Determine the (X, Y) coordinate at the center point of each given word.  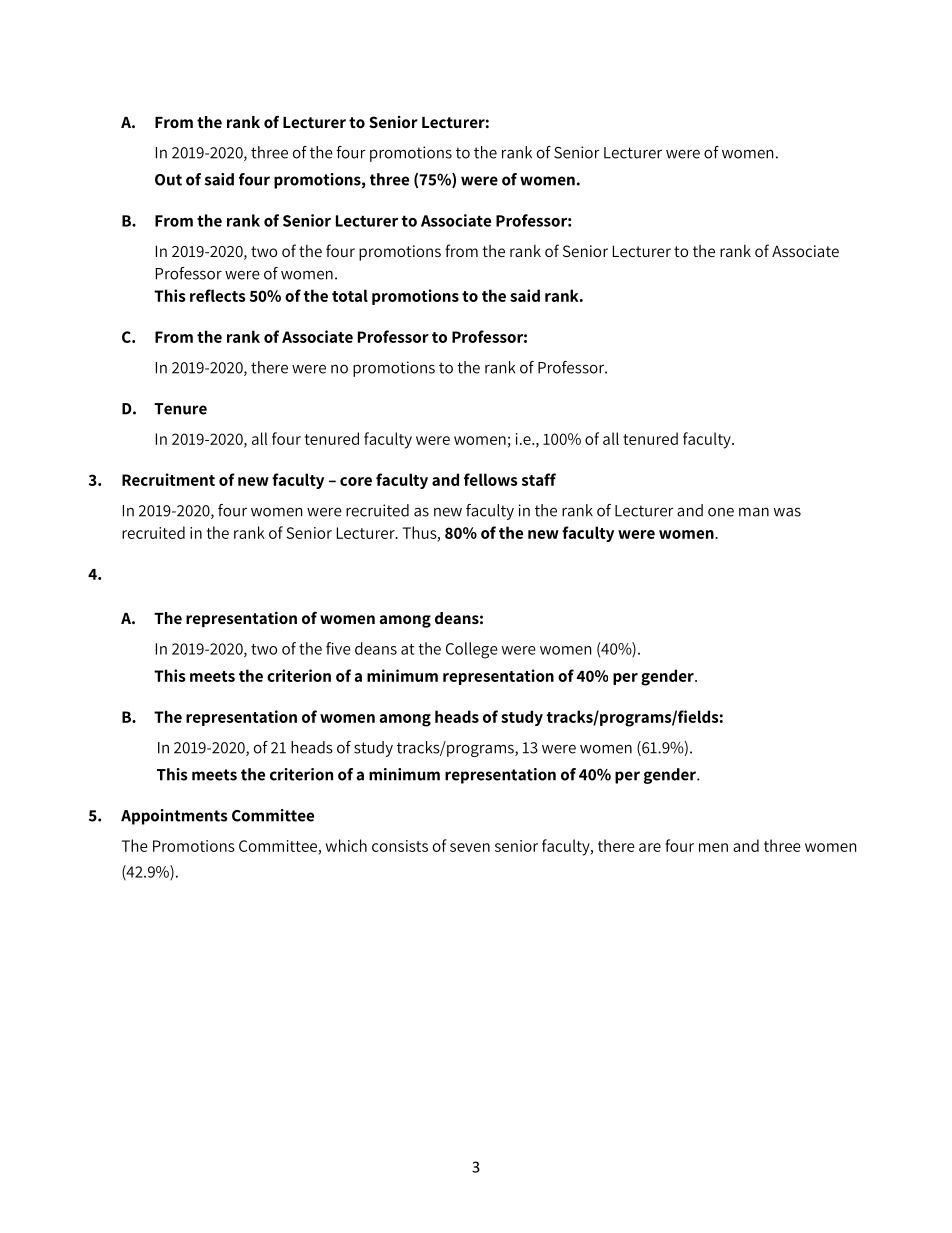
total (350, 295)
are (650, 847)
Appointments (174, 817)
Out (168, 180)
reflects (218, 295)
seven (470, 847)
